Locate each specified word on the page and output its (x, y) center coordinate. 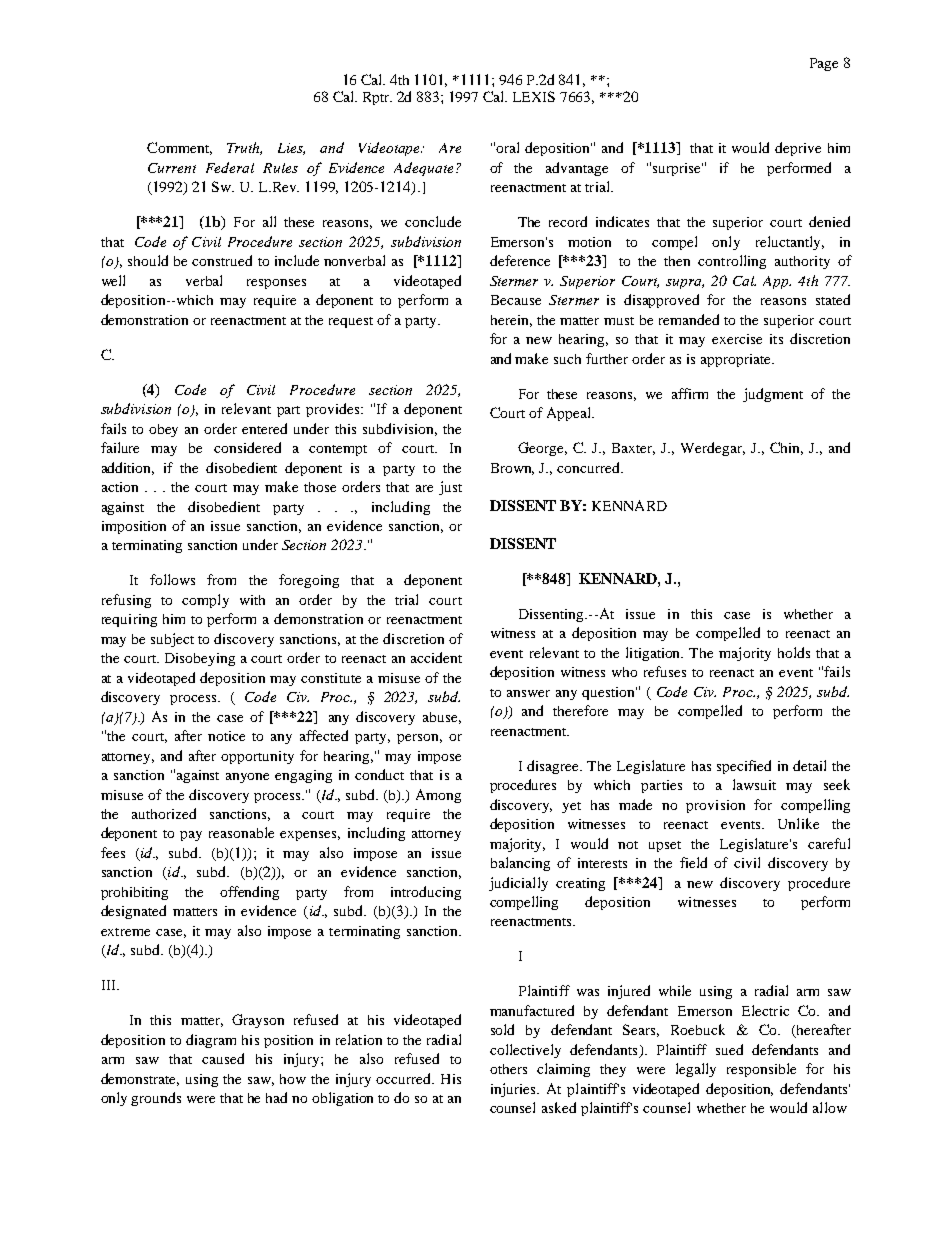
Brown (512, 469)
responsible (761, 1070)
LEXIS (534, 96)
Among (438, 796)
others (508, 1069)
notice (226, 736)
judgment (773, 395)
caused (223, 1058)
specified (744, 767)
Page (824, 64)
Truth (244, 148)
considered (247, 447)
